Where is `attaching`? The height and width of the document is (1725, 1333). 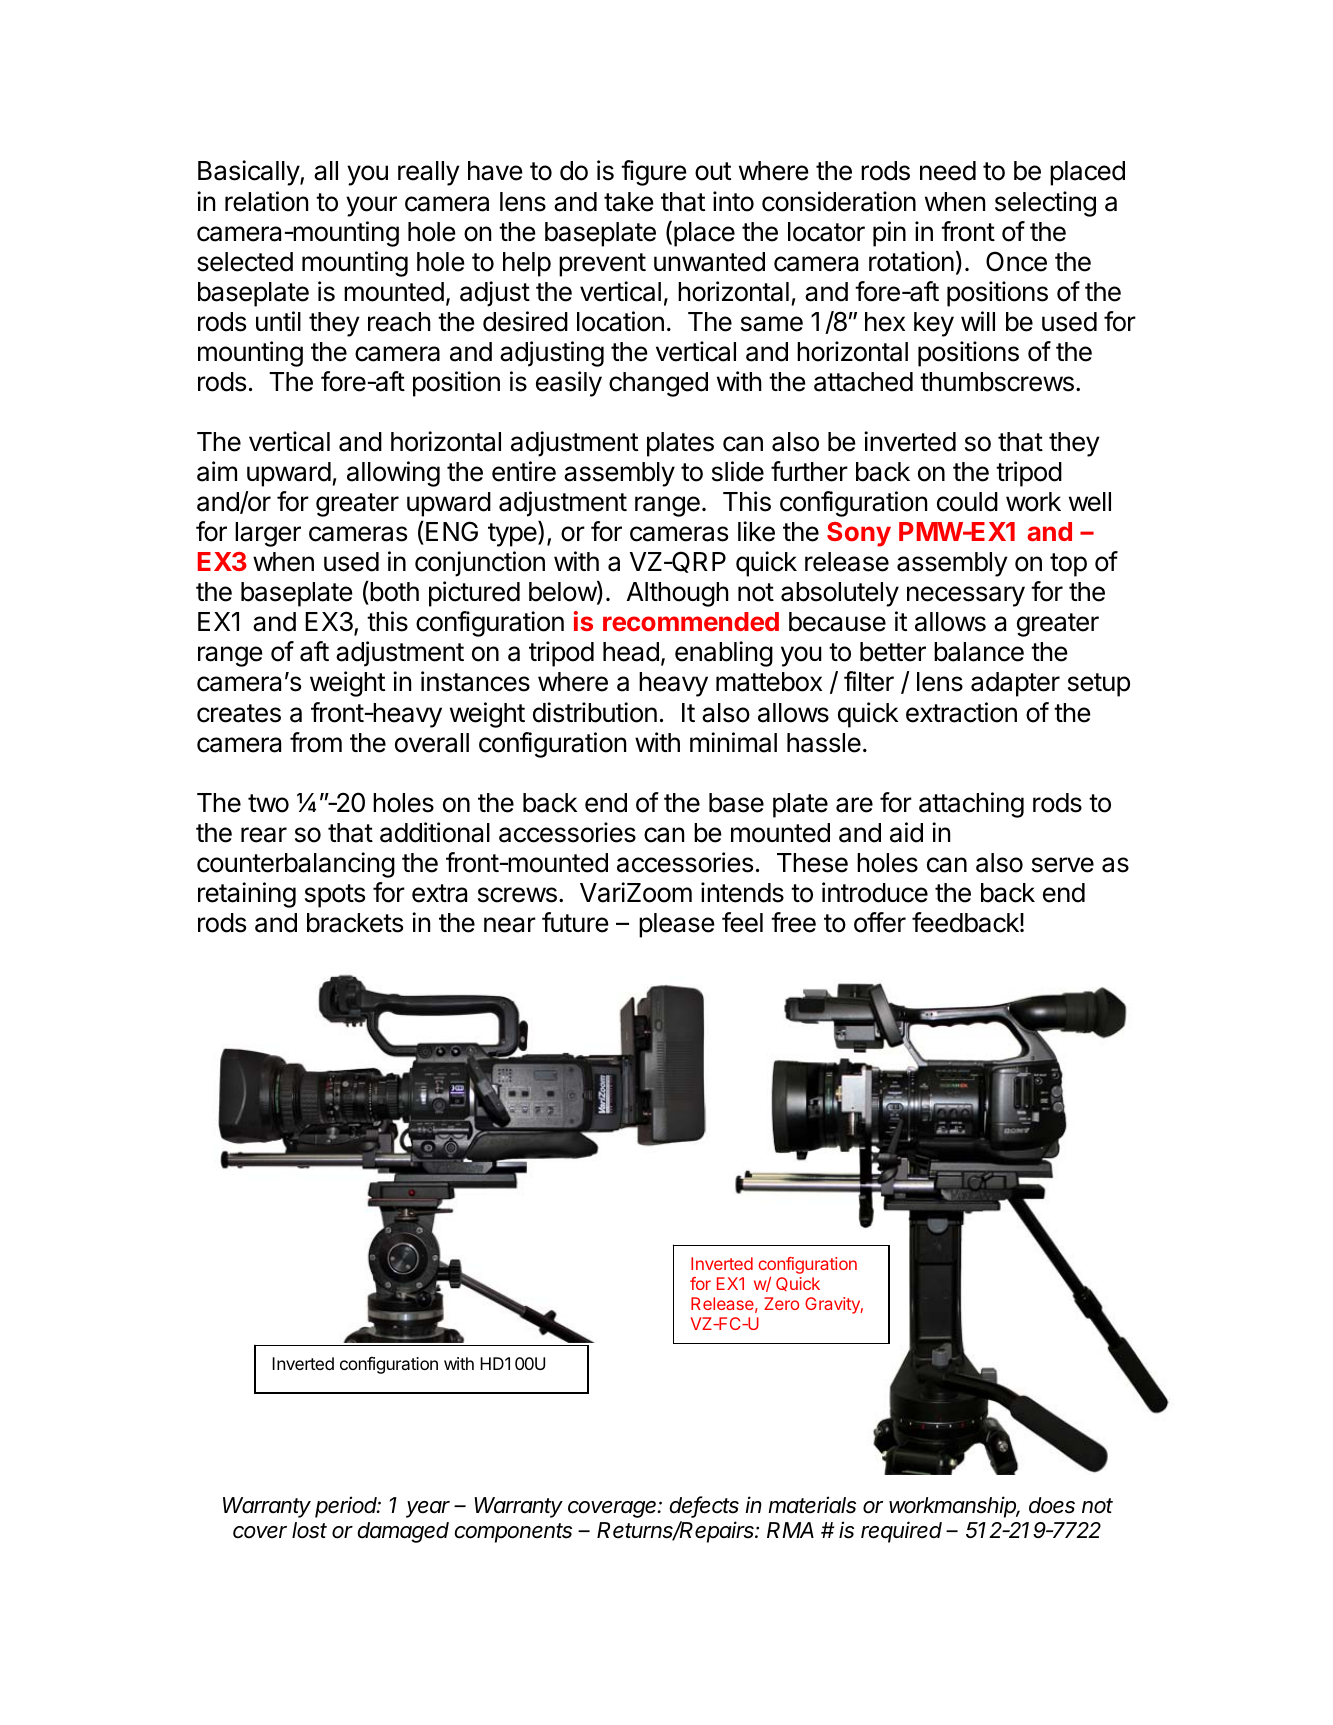 attaching is located at coordinates (971, 805).
